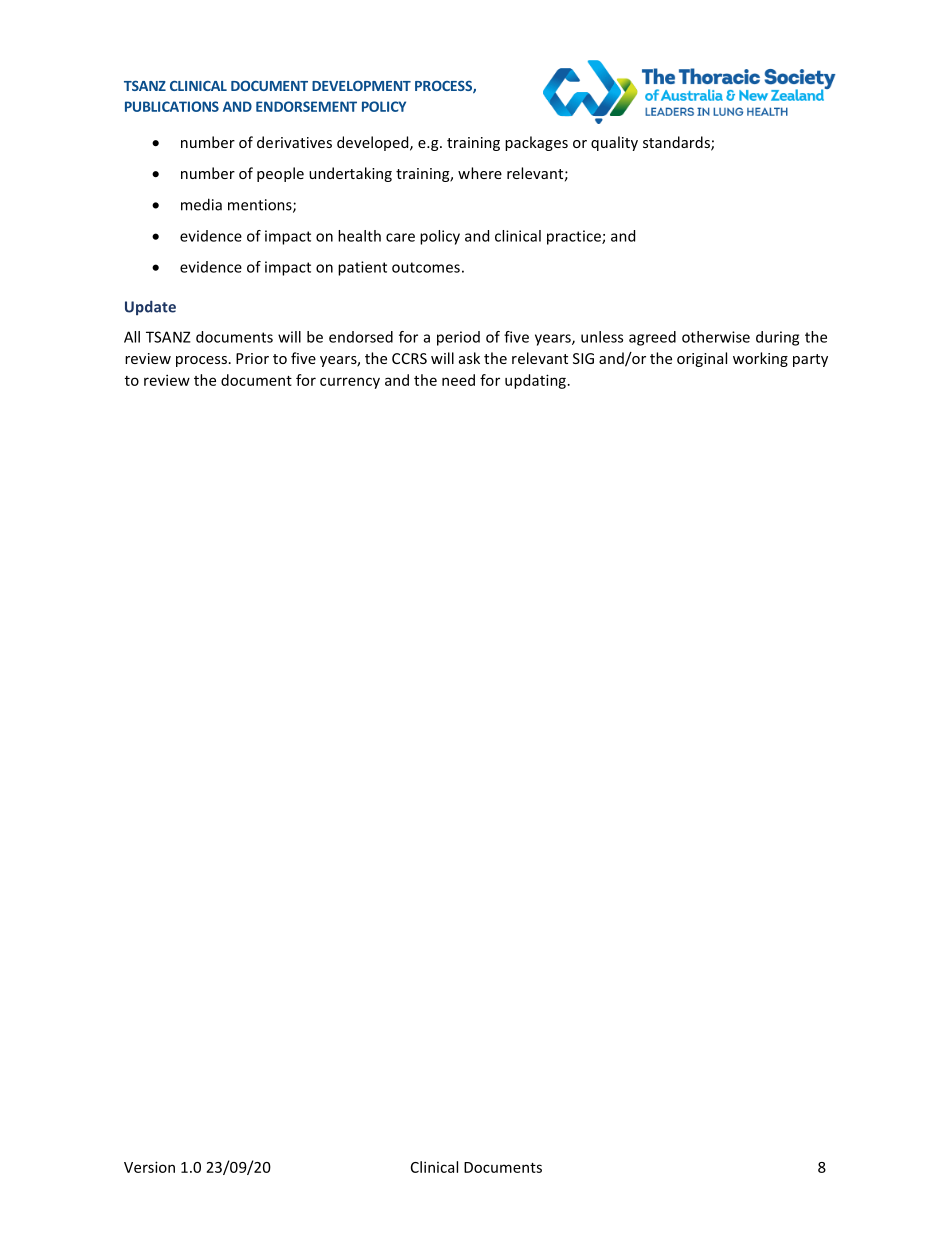 The width and height of the screenshot is (952, 1233). I want to click on updating, so click(535, 381).
